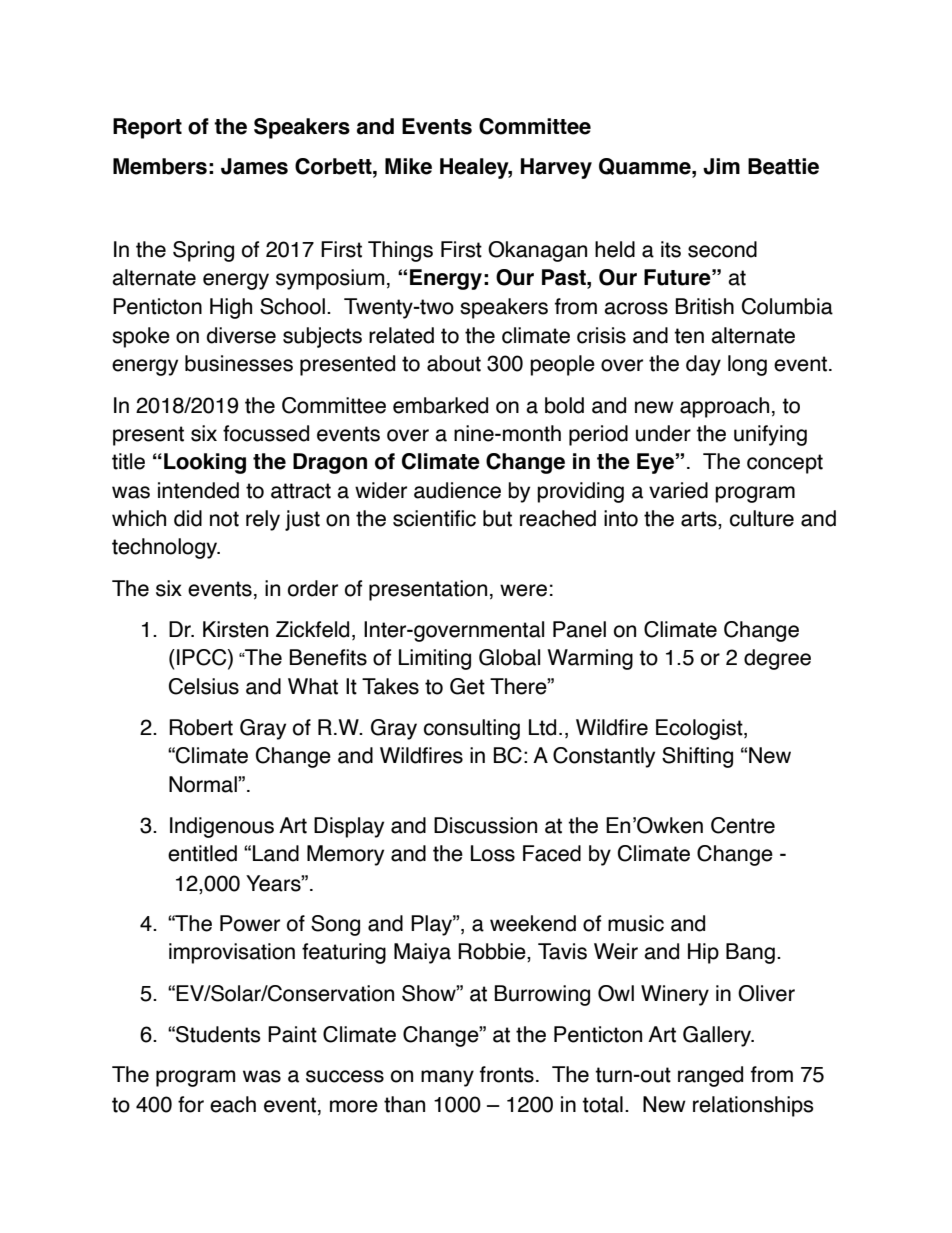 This screenshot has height=1233, width=952. What do you see at coordinates (440, 405) in the screenshot?
I see `embarked` at bounding box center [440, 405].
